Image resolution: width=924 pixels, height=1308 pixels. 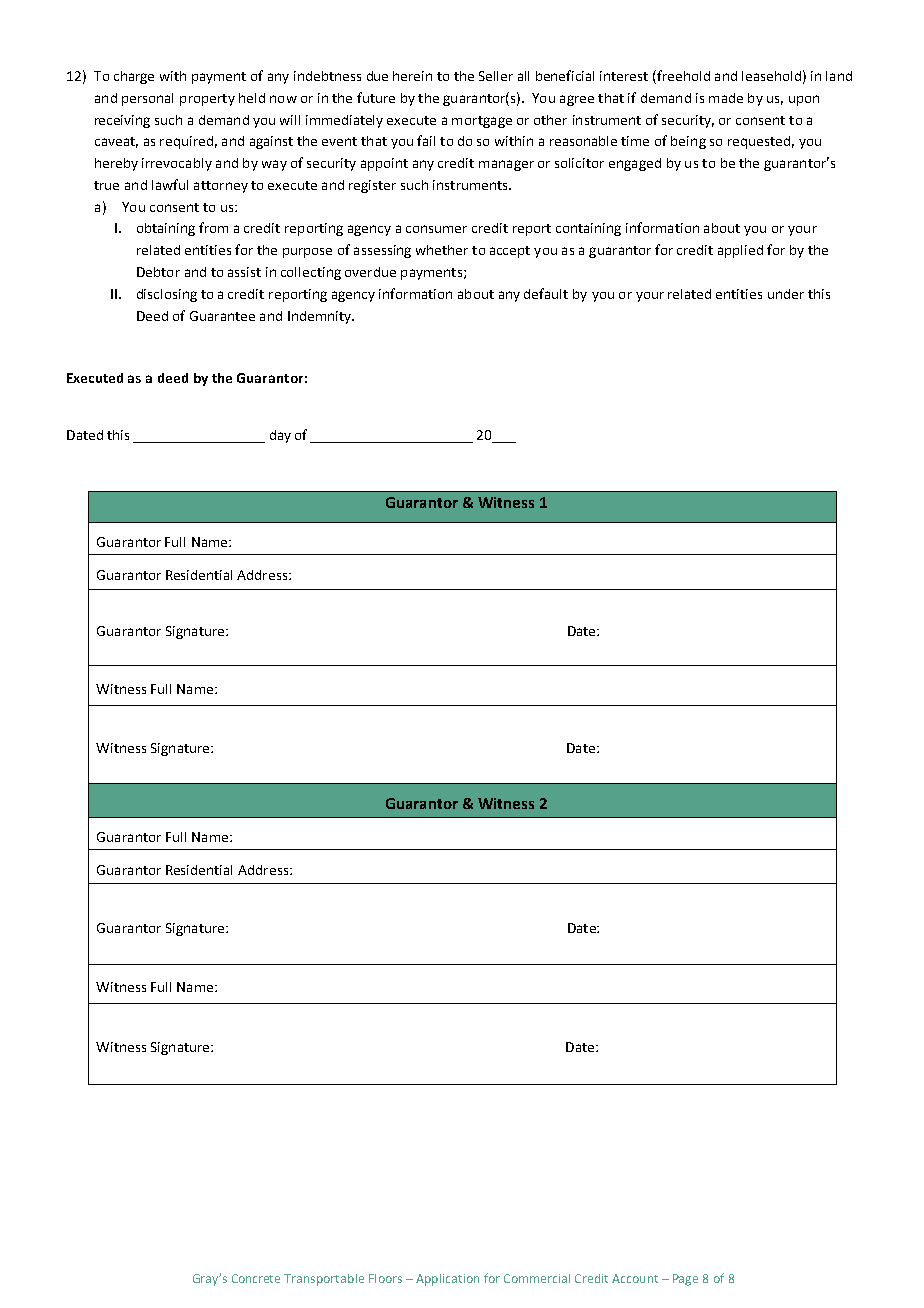 What do you see at coordinates (256, 1278) in the image?
I see `Concrete` at bounding box center [256, 1278].
